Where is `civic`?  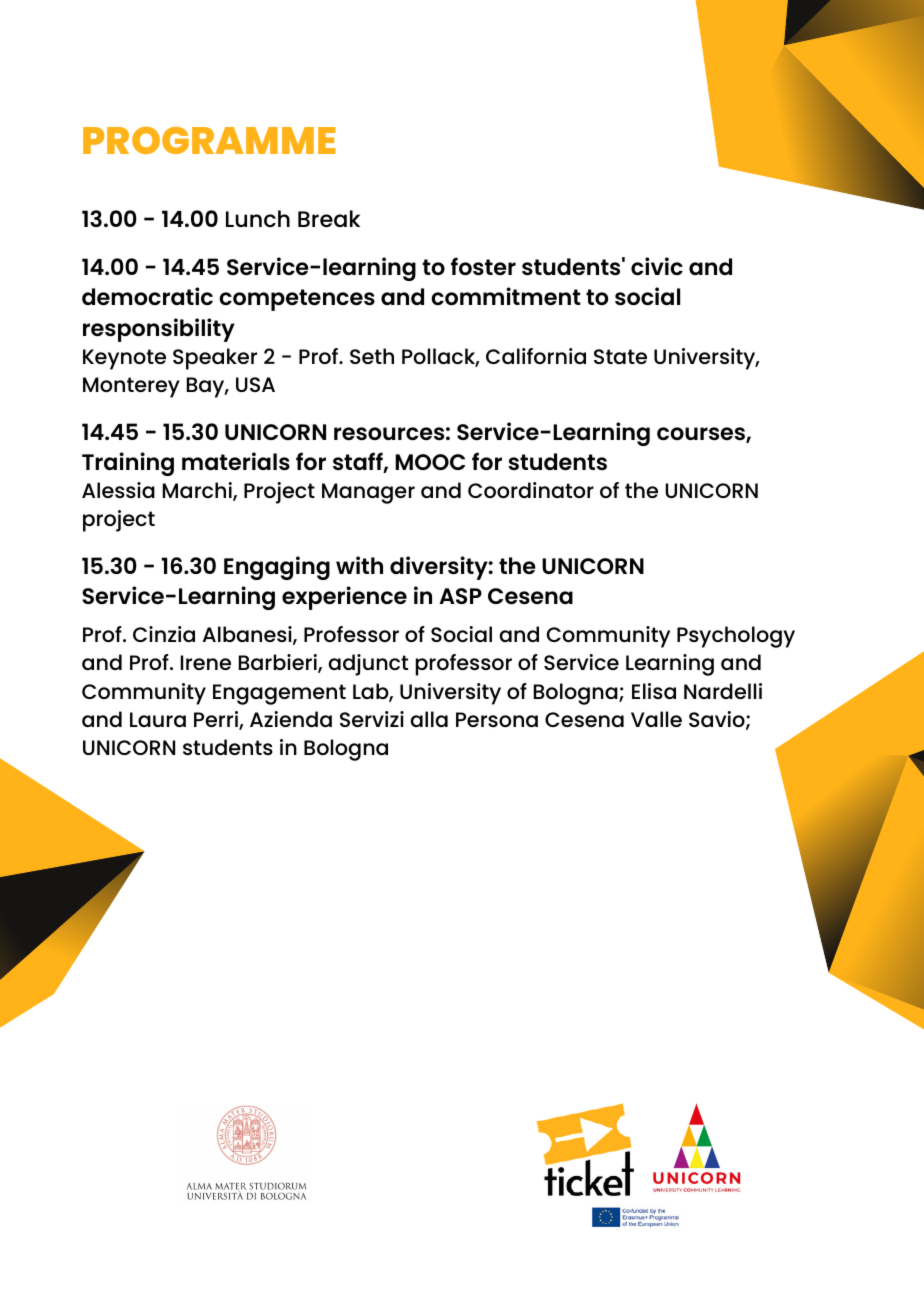
civic is located at coordinates (657, 266).
